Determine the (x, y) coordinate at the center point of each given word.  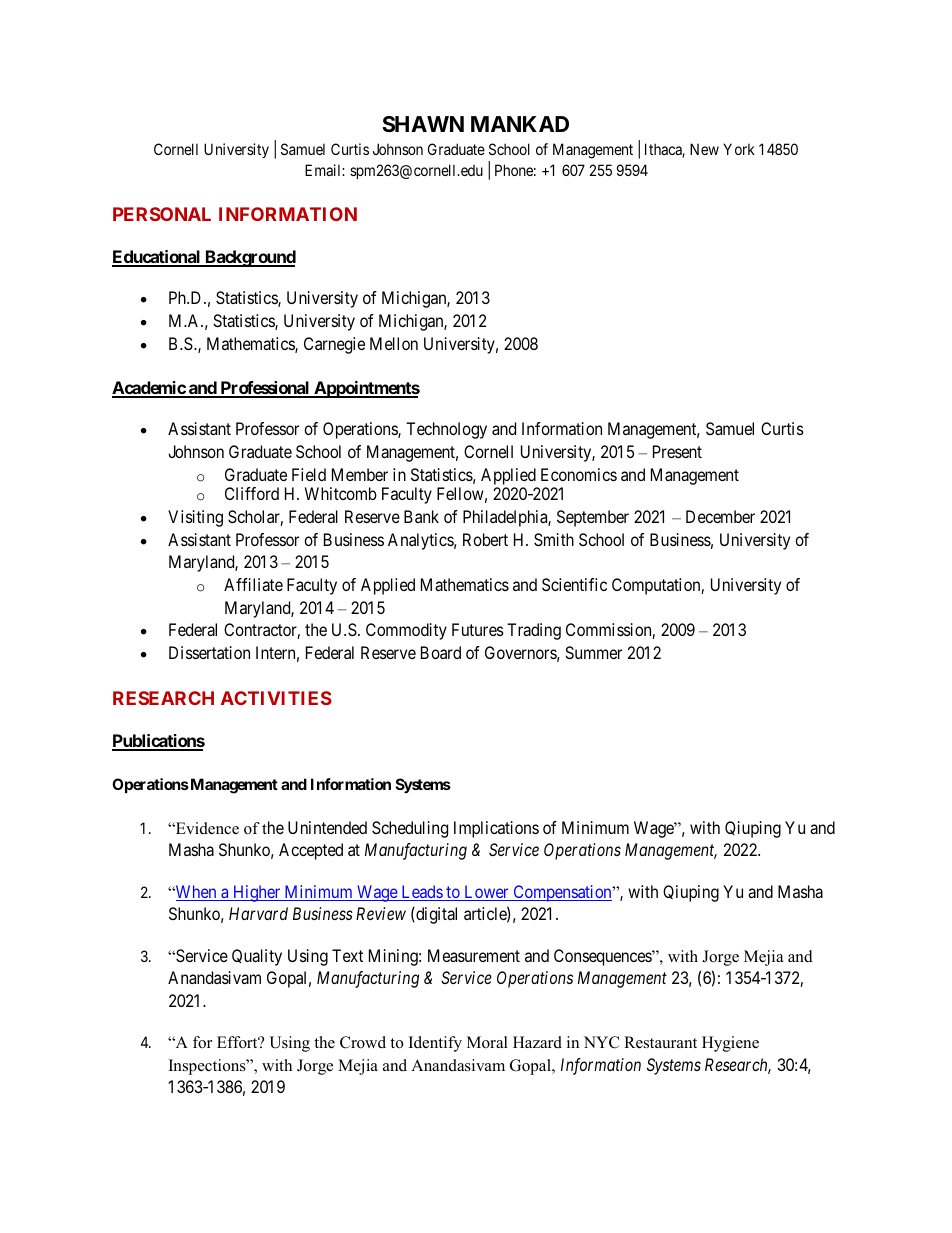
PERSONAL (162, 214)
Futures (478, 629)
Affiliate (253, 584)
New (704, 149)
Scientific (574, 584)
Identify (435, 1044)
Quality (257, 957)
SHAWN (423, 124)
